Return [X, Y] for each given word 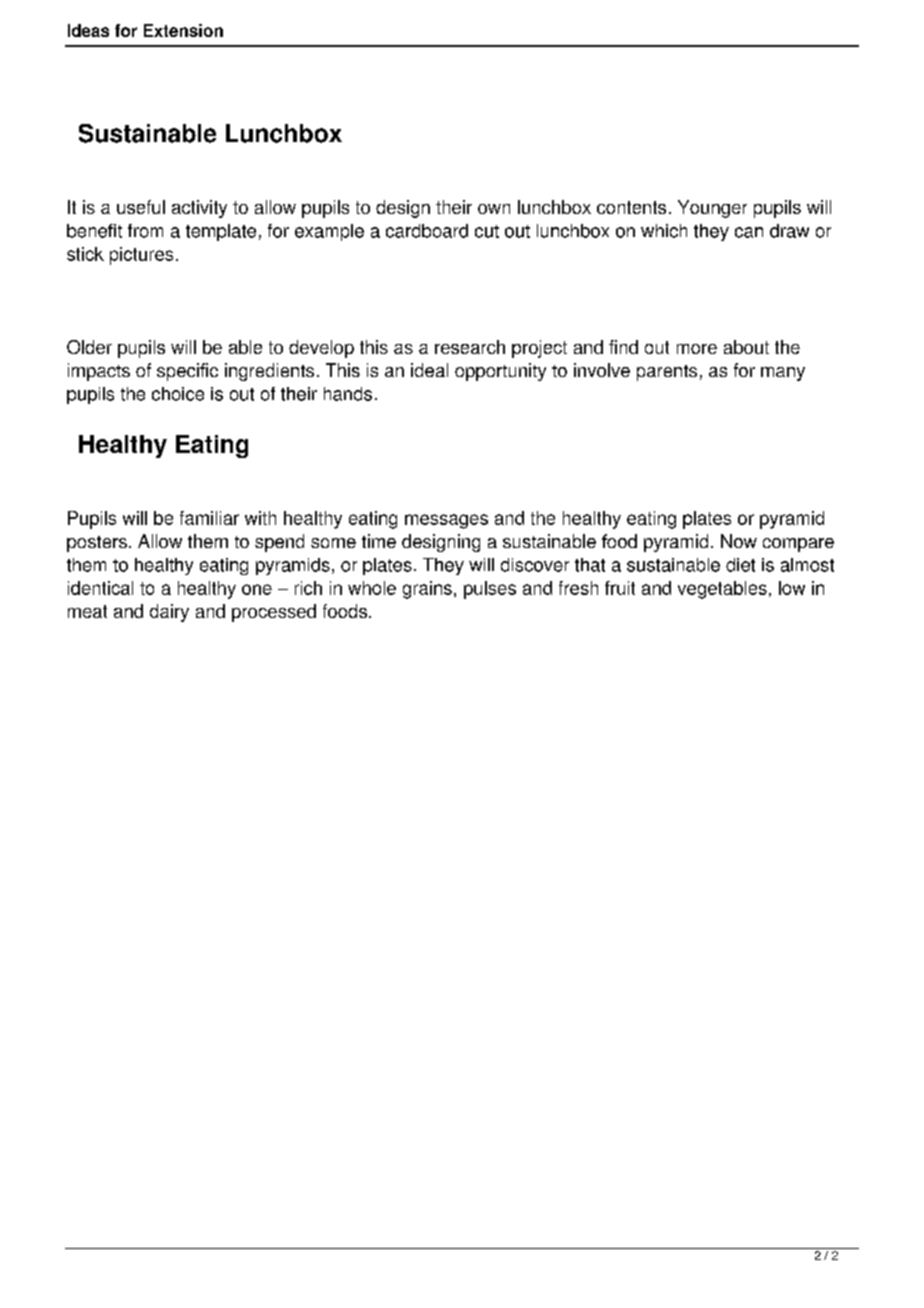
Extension [183, 30]
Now [739, 541]
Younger [712, 209]
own [494, 209]
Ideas [88, 30]
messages [446, 521]
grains [427, 590]
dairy [169, 613]
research [470, 347]
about [746, 347]
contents [631, 207]
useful [141, 207]
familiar [209, 518]
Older [89, 347]
